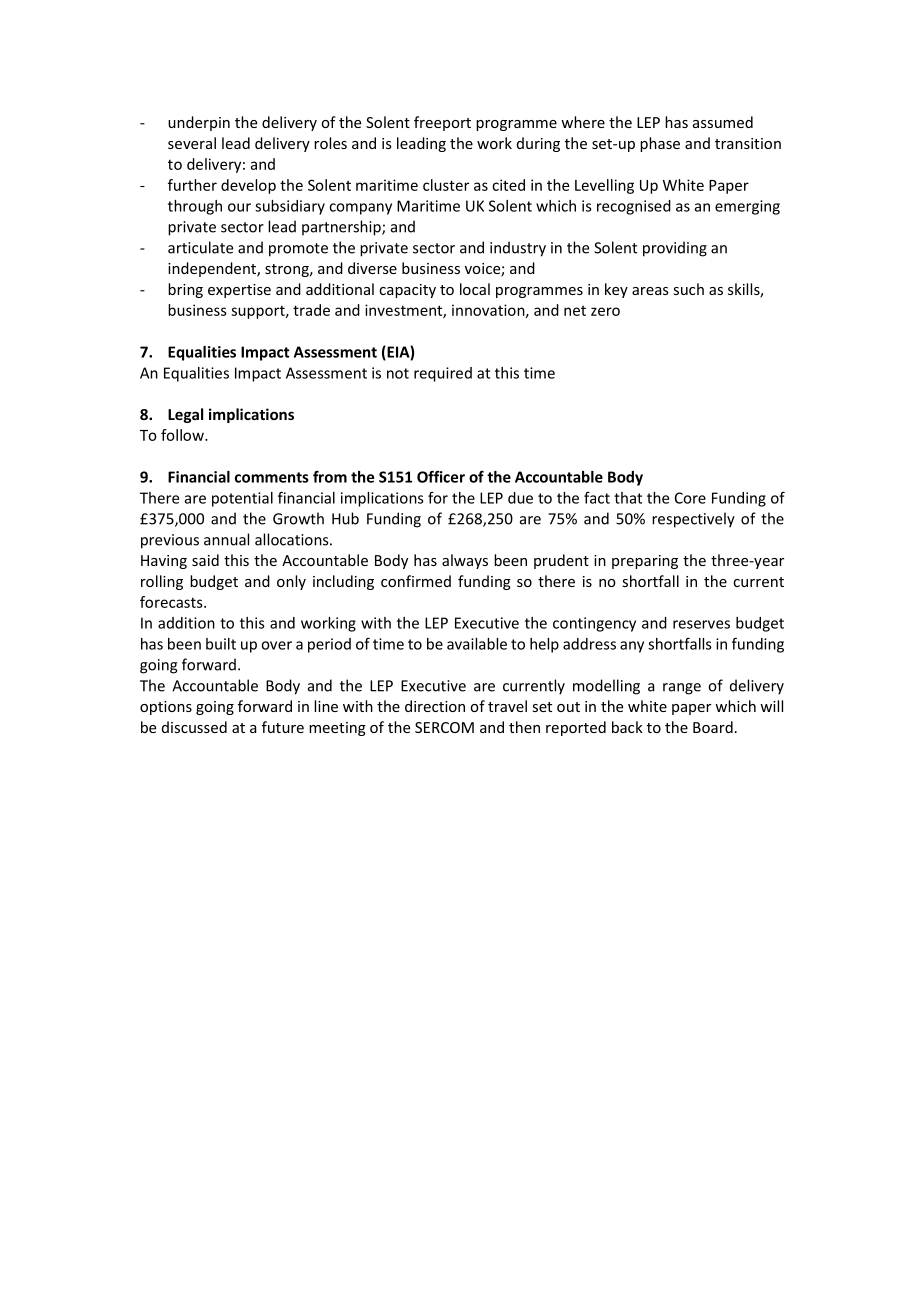  I want to click on Core, so click(690, 498).
